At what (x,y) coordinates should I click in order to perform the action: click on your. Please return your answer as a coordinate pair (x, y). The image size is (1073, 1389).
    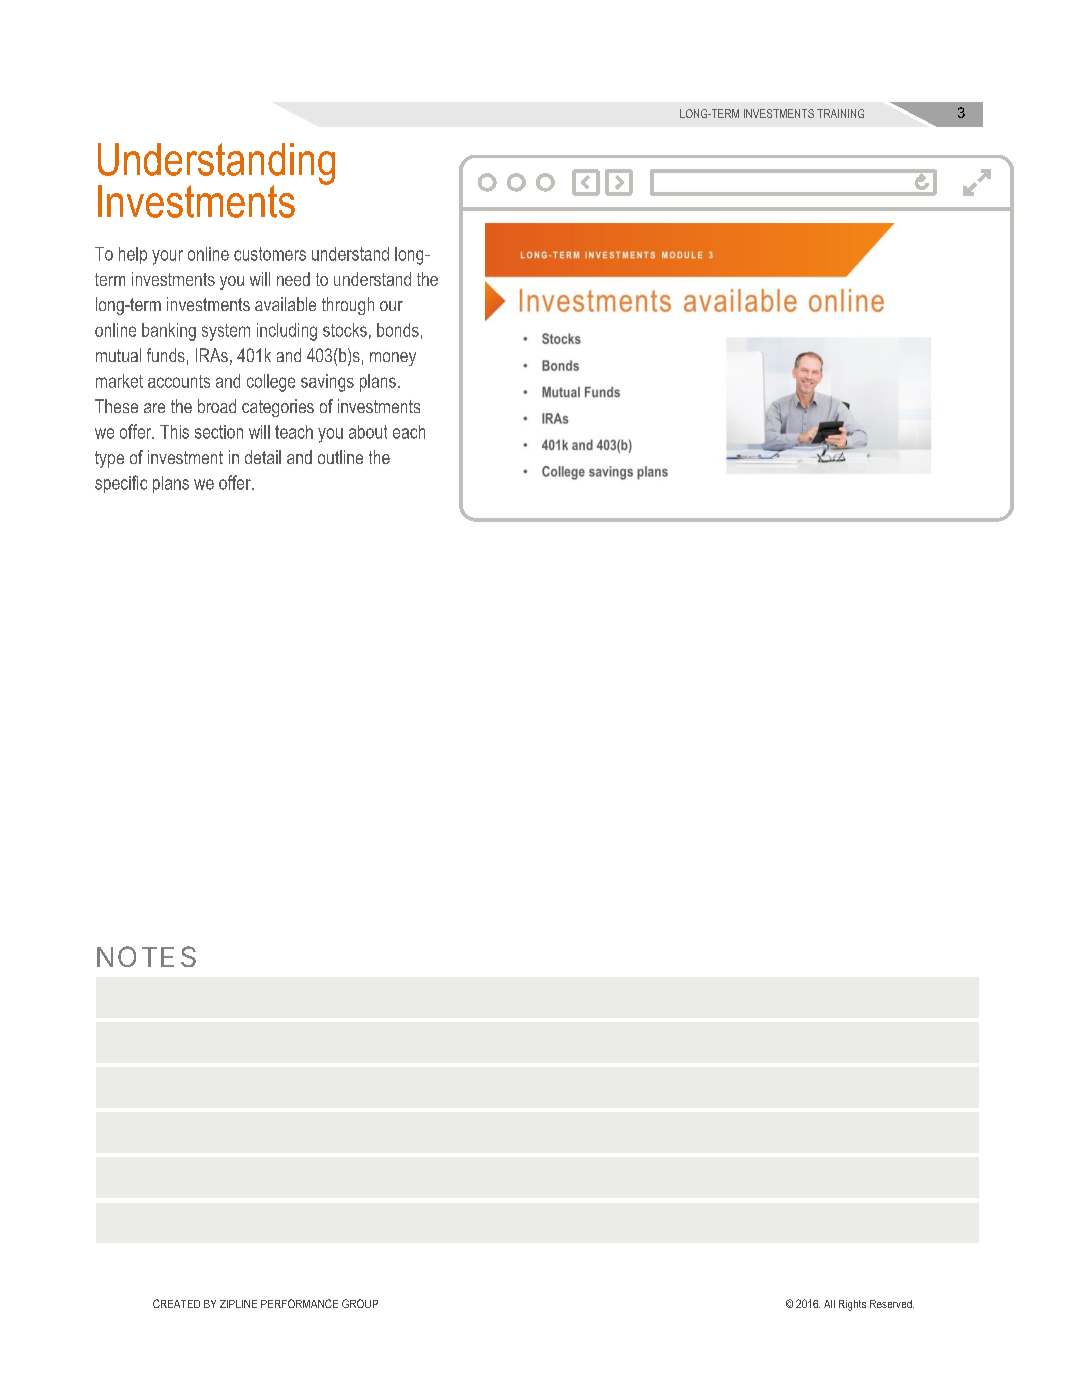
    Looking at the image, I should click on (167, 257).
